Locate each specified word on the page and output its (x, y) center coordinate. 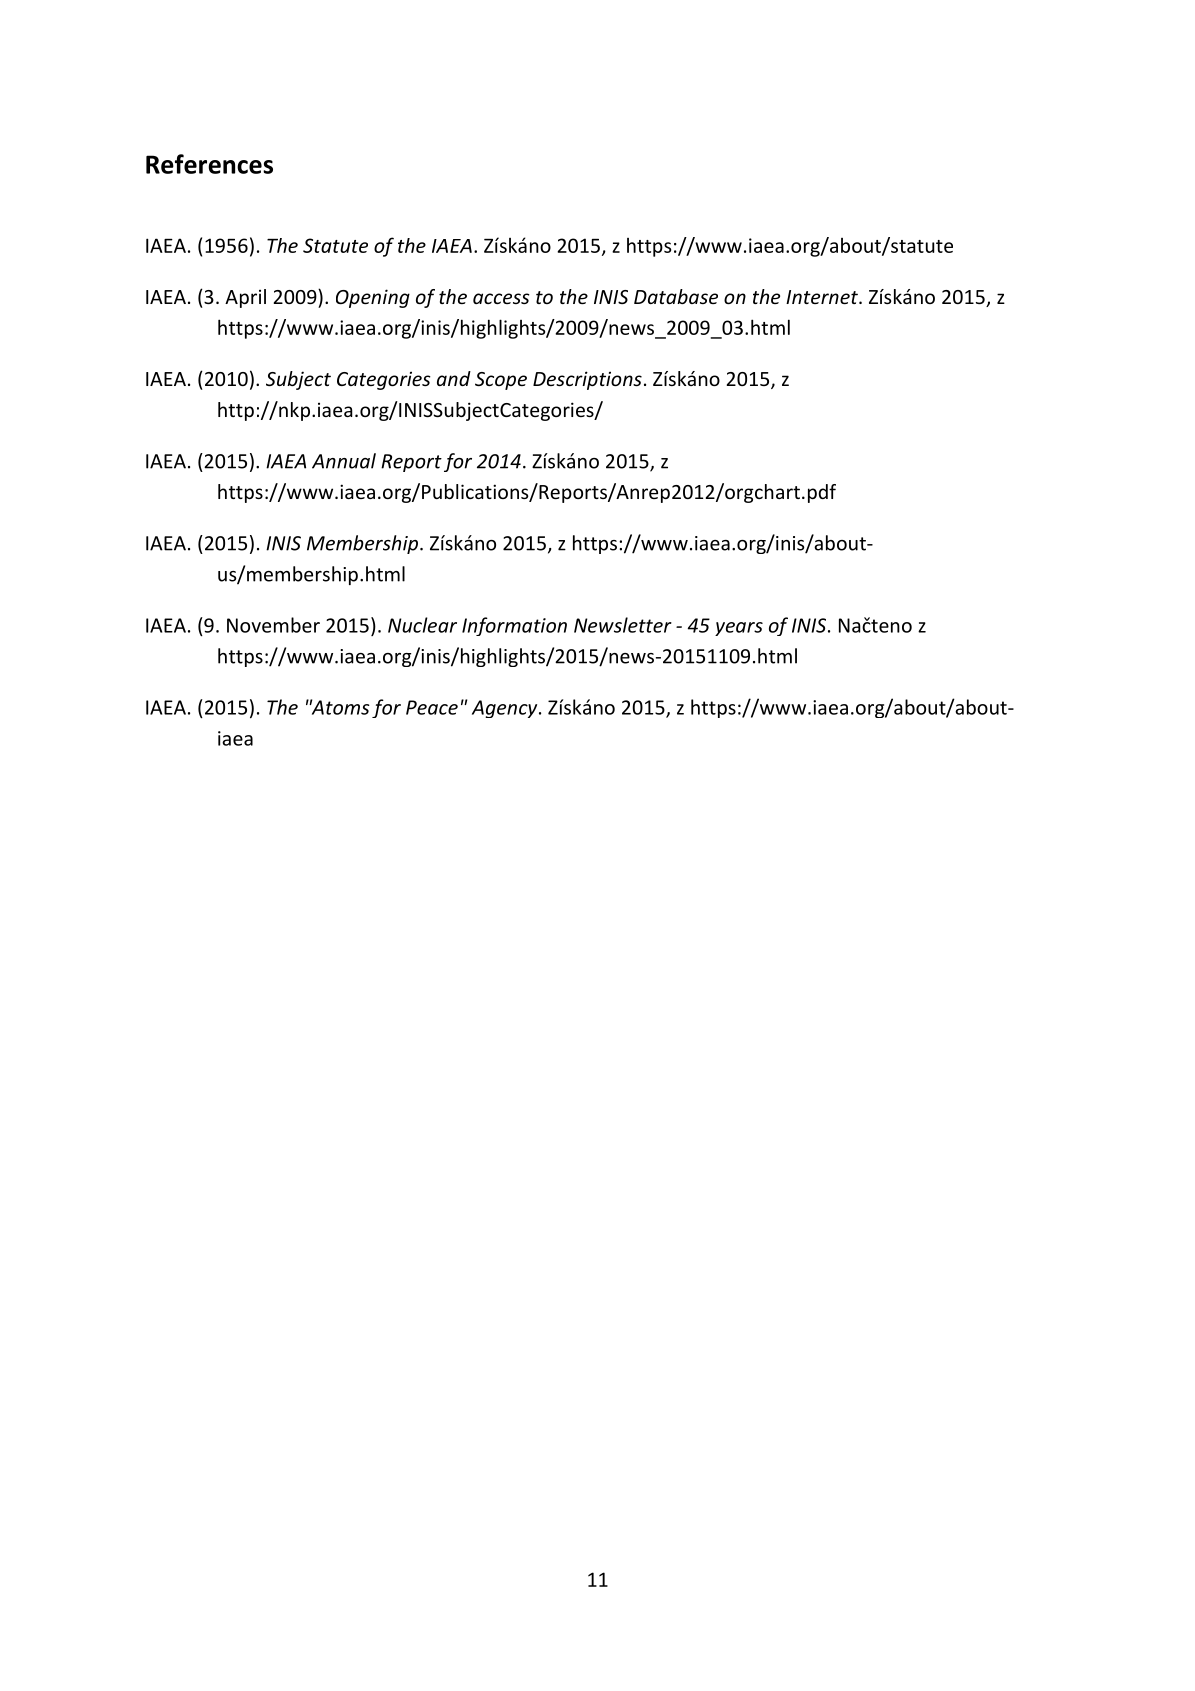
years (739, 629)
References (209, 164)
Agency (506, 709)
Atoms (339, 707)
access (501, 298)
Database (676, 296)
